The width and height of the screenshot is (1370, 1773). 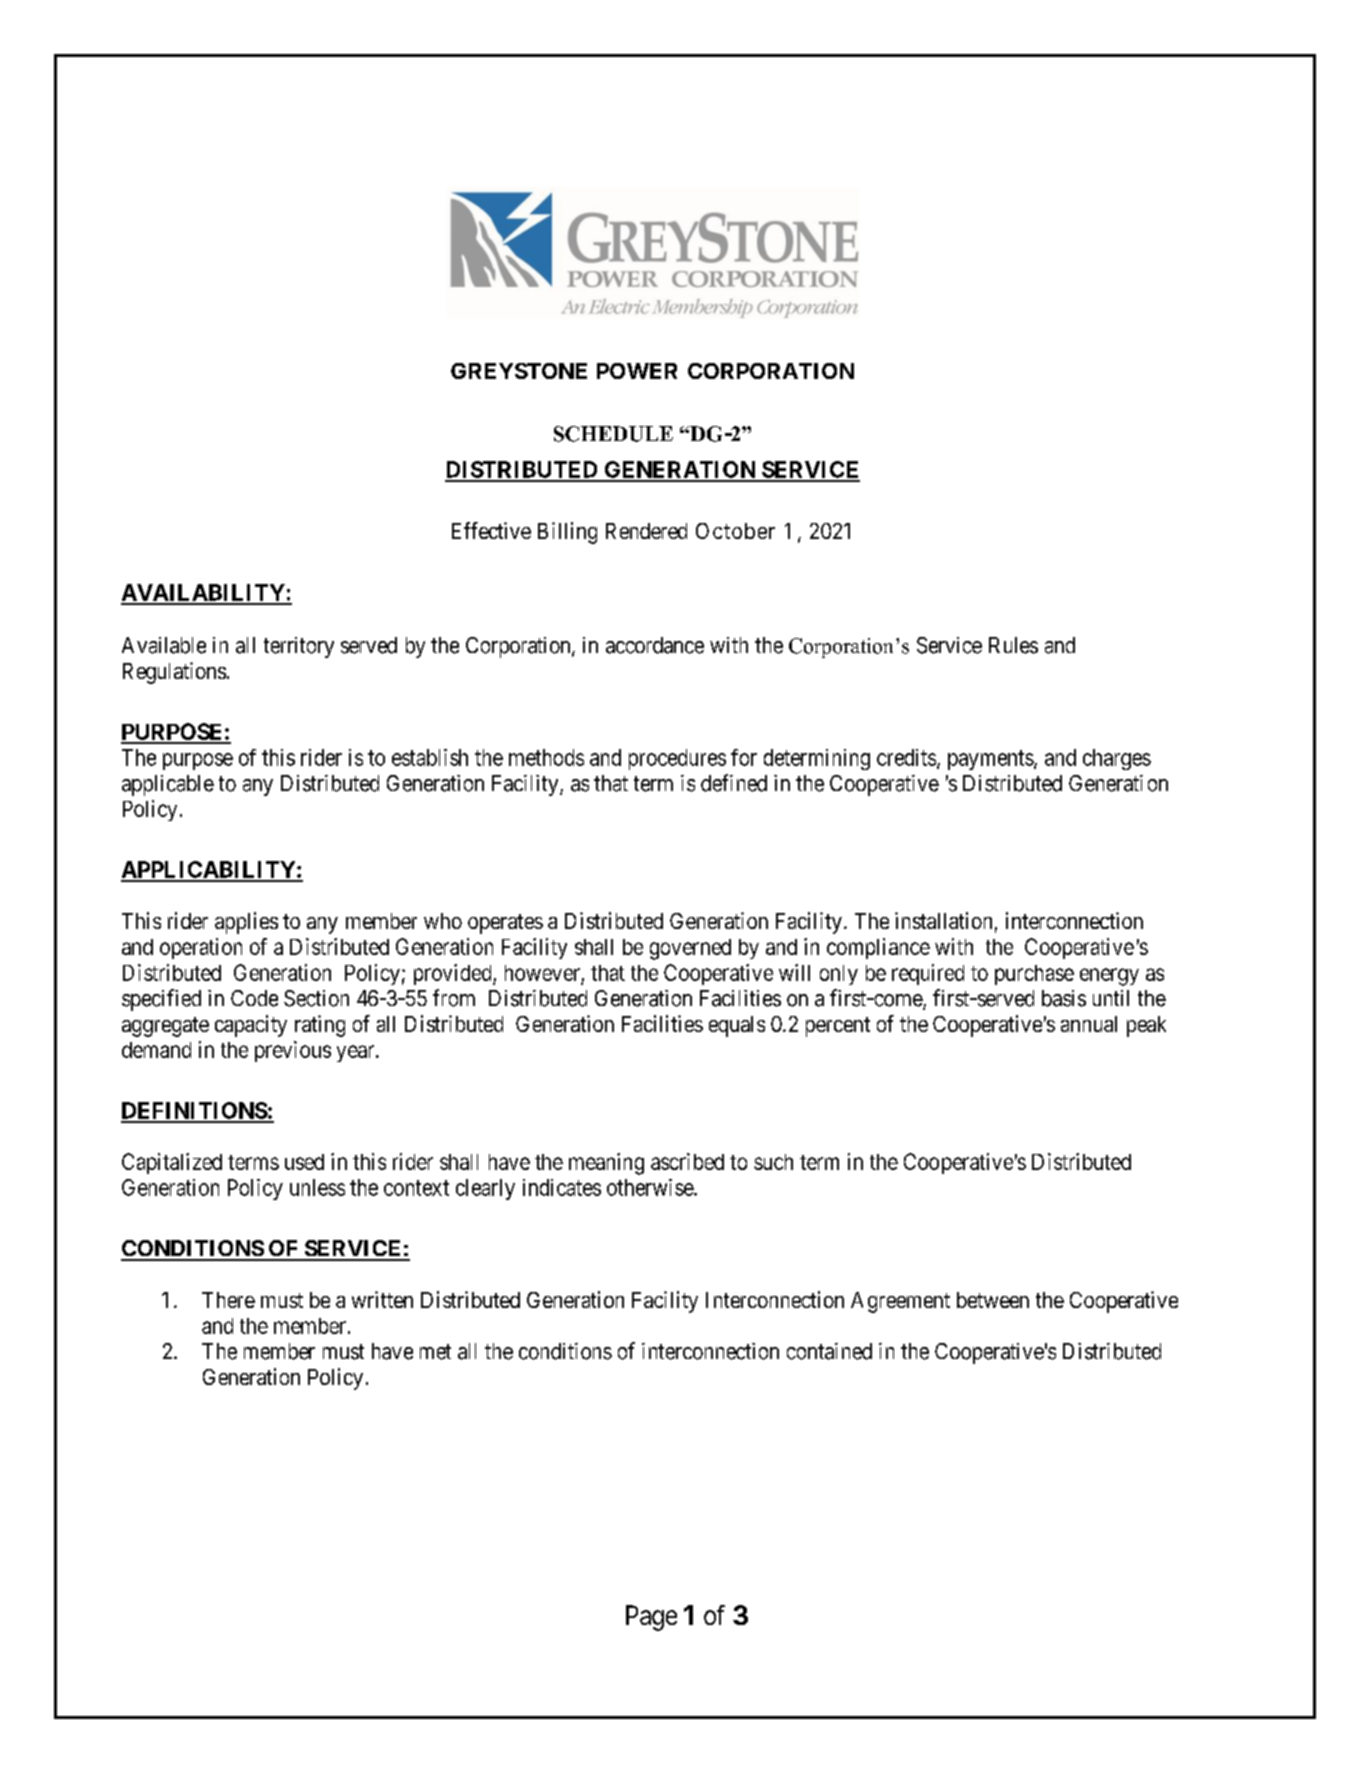 I want to click on Code, so click(x=254, y=998).
